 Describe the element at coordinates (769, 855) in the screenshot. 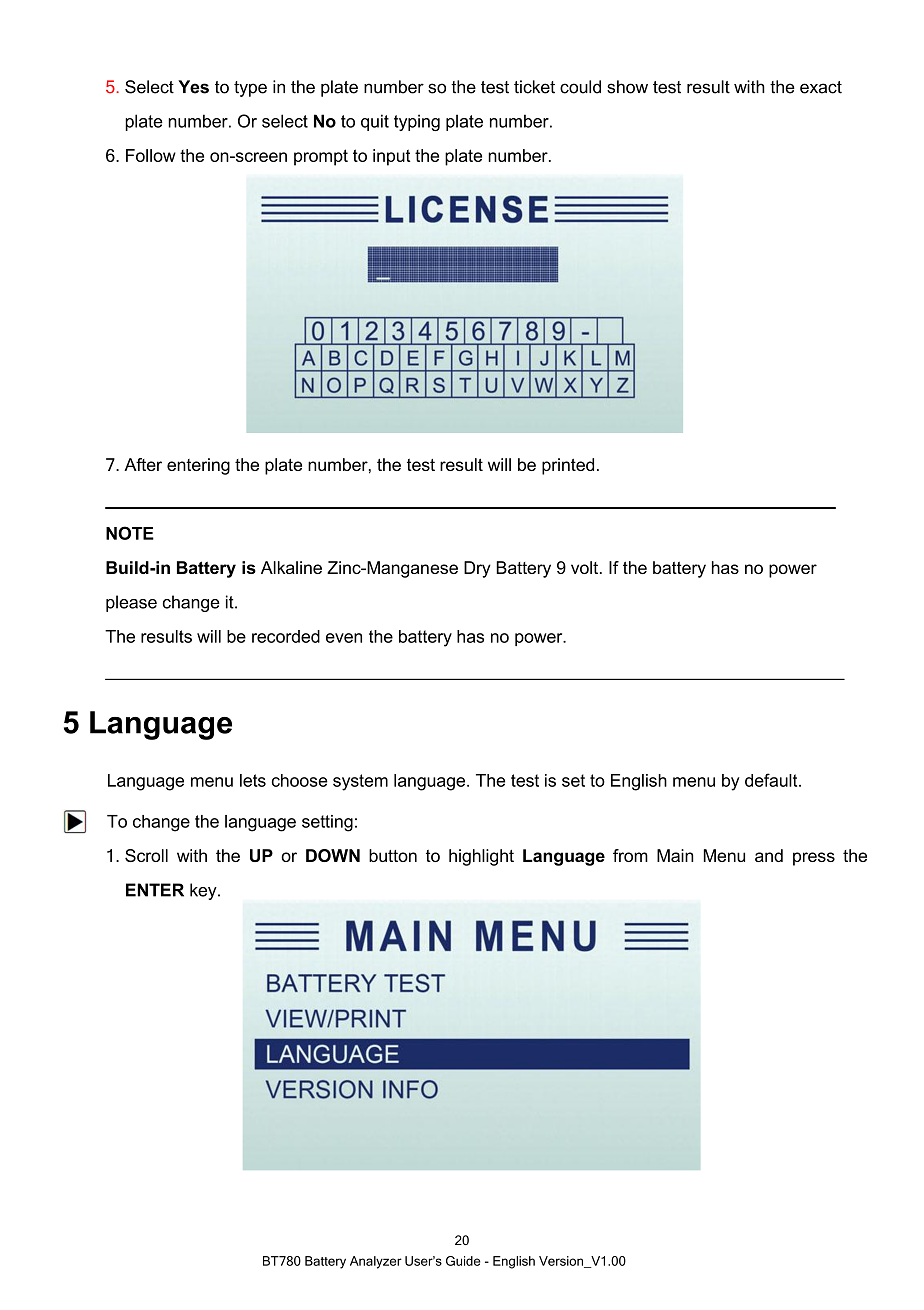

I see `and` at that location.
